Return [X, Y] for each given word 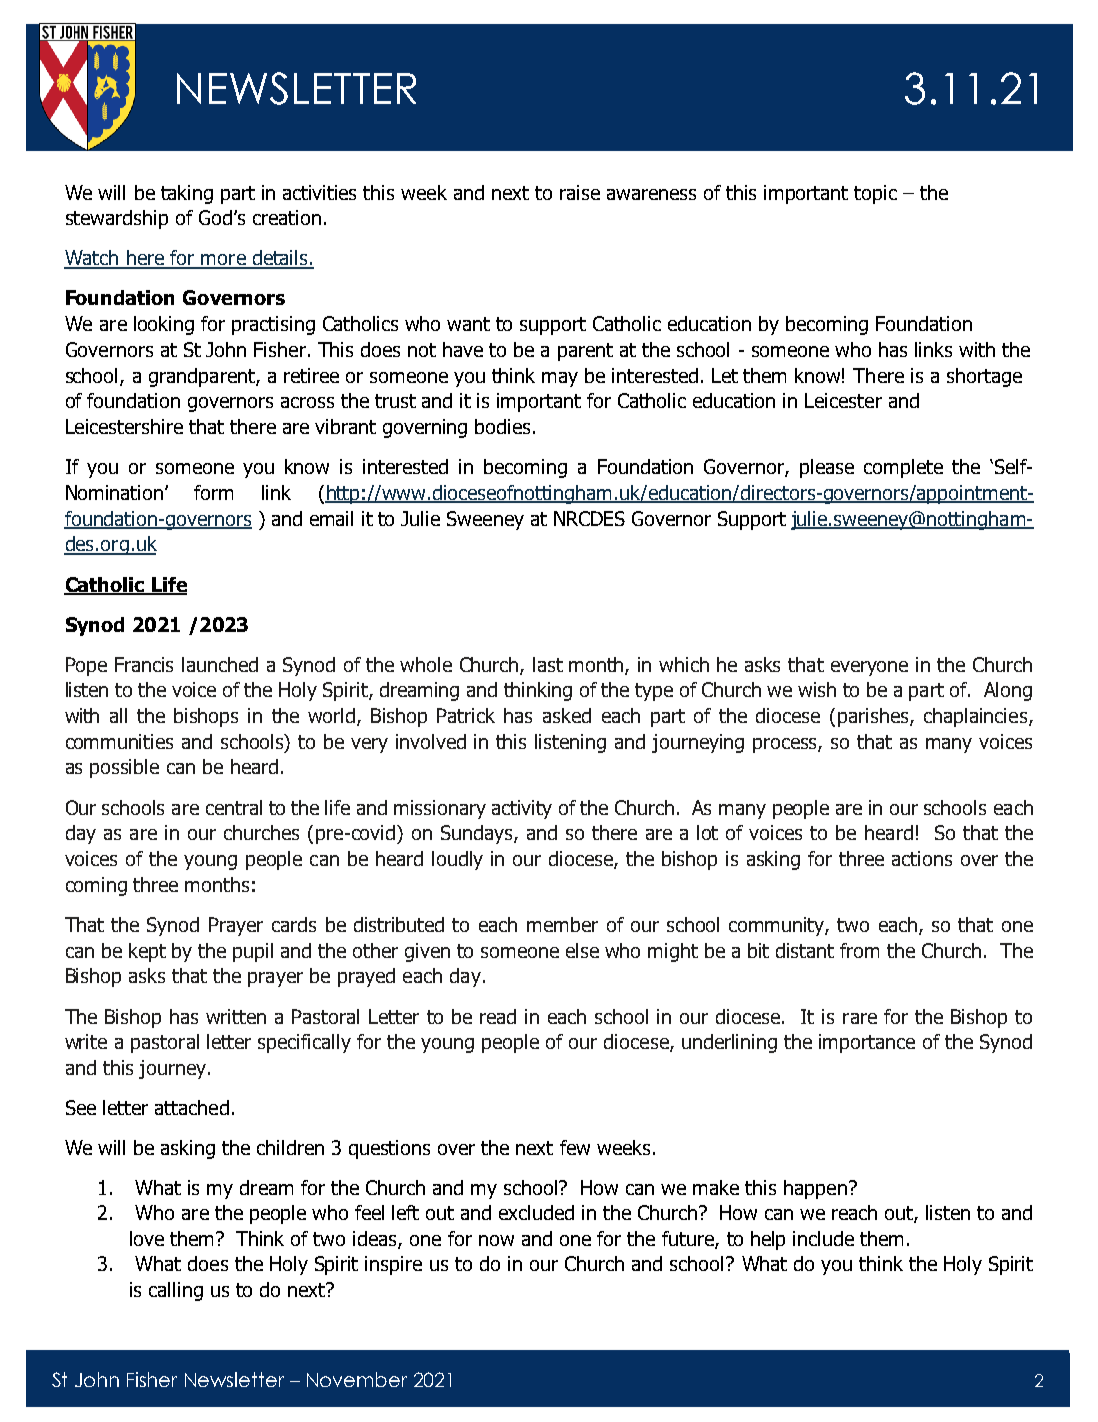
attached [192, 1107]
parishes [874, 717]
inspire [393, 1265]
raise [580, 192]
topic [875, 194]
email [331, 518]
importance [867, 1043]
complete [903, 468]
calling [176, 1291]
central [234, 807]
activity [522, 809]
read [498, 1016]
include [823, 1238]
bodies [502, 426]
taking [187, 194]
